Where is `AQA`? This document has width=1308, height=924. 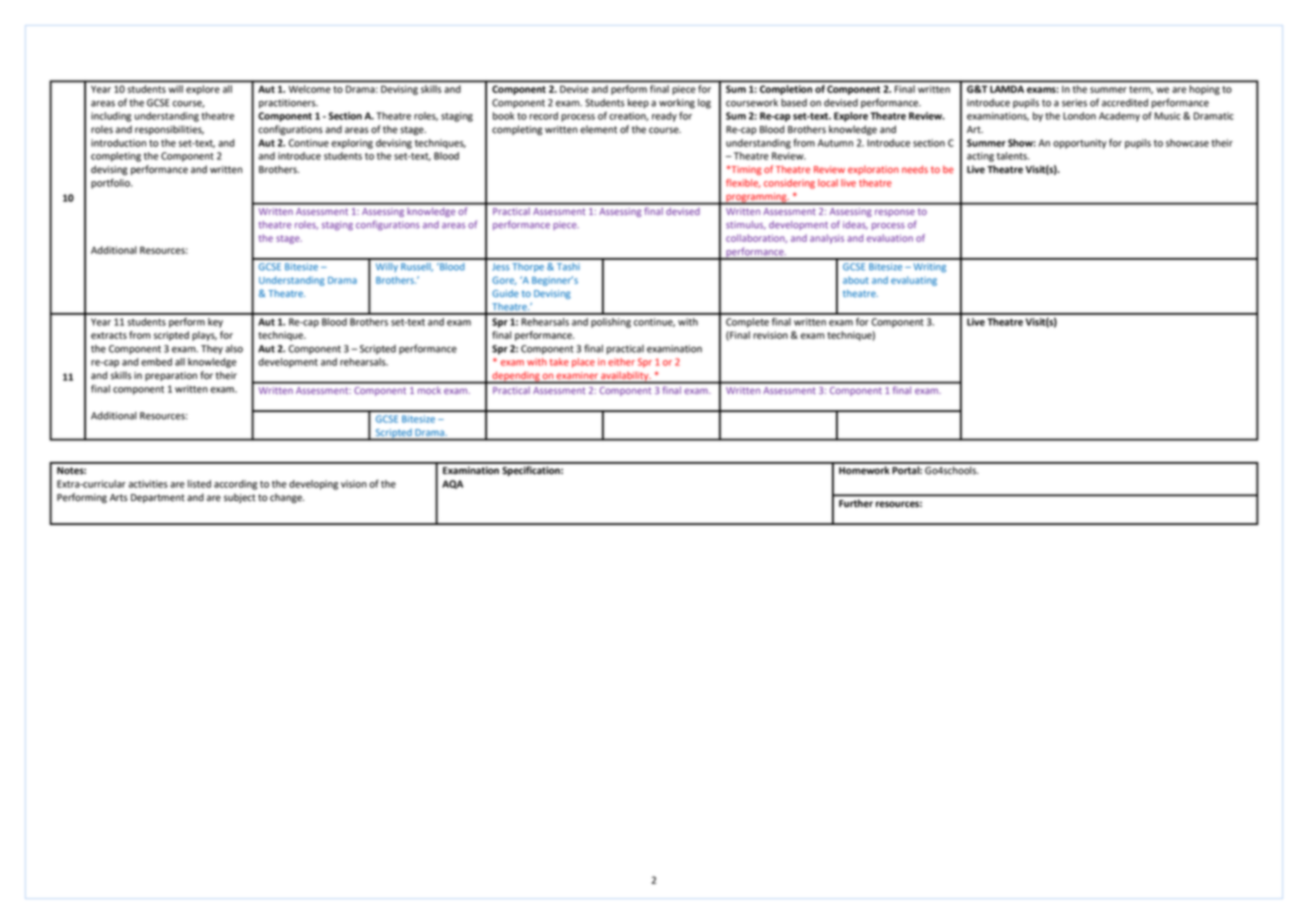 AQA is located at coordinates (452, 484).
